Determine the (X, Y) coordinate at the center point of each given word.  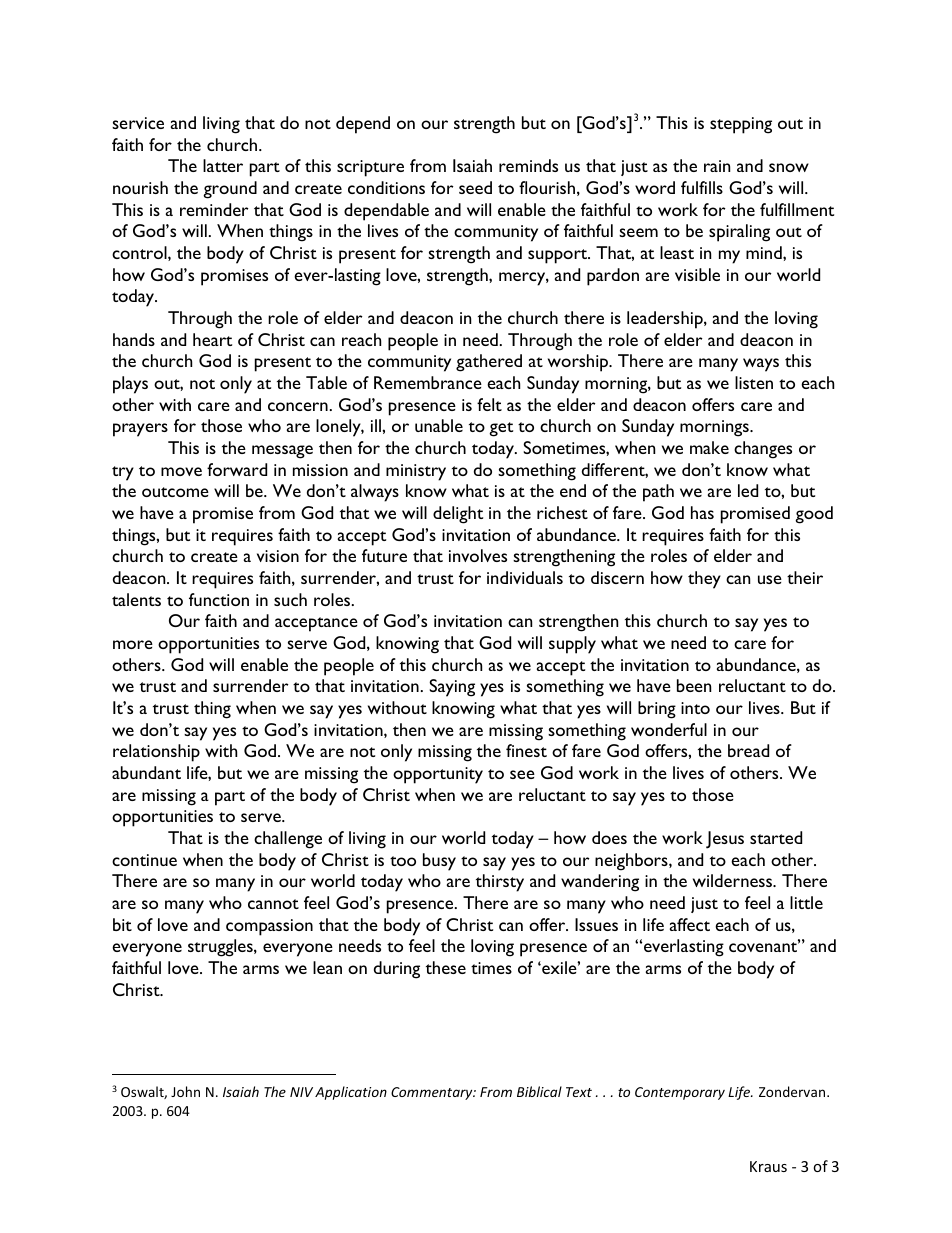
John (185, 1091)
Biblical (539, 1091)
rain (717, 166)
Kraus (768, 1166)
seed (475, 187)
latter (223, 165)
